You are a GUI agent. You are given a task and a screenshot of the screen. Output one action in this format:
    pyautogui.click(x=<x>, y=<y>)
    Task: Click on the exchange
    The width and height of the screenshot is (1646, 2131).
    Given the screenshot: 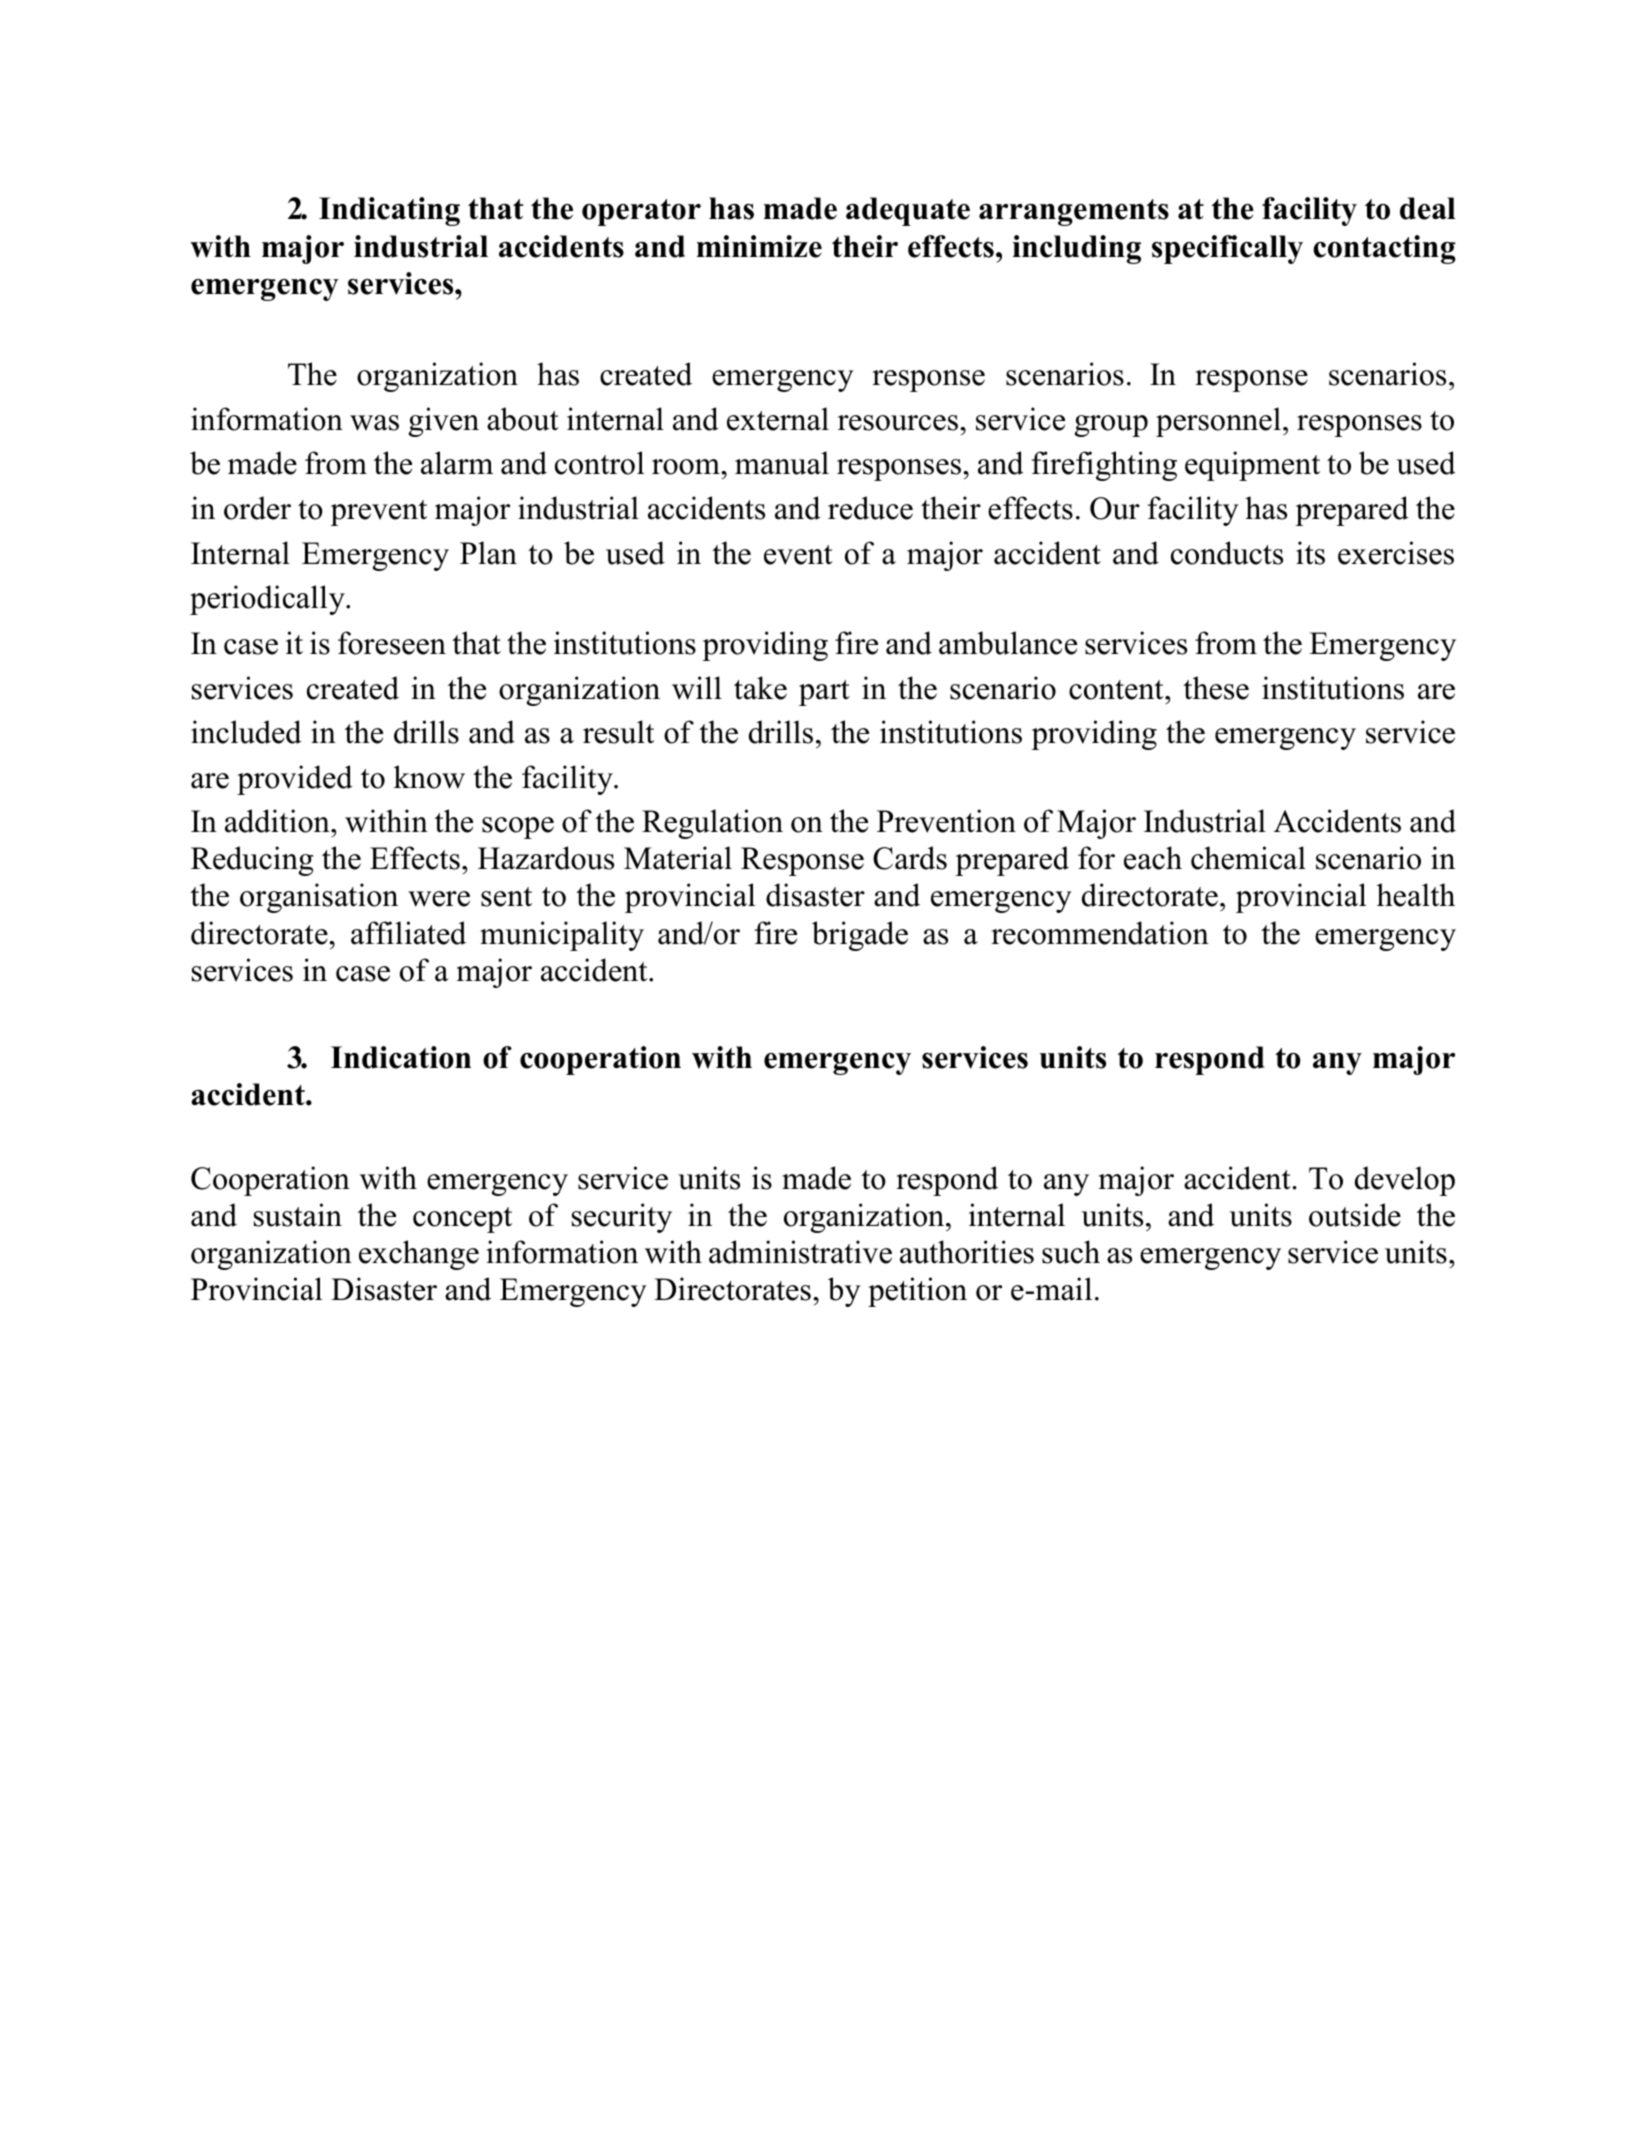 What is the action you would take?
    pyautogui.click(x=419, y=1255)
